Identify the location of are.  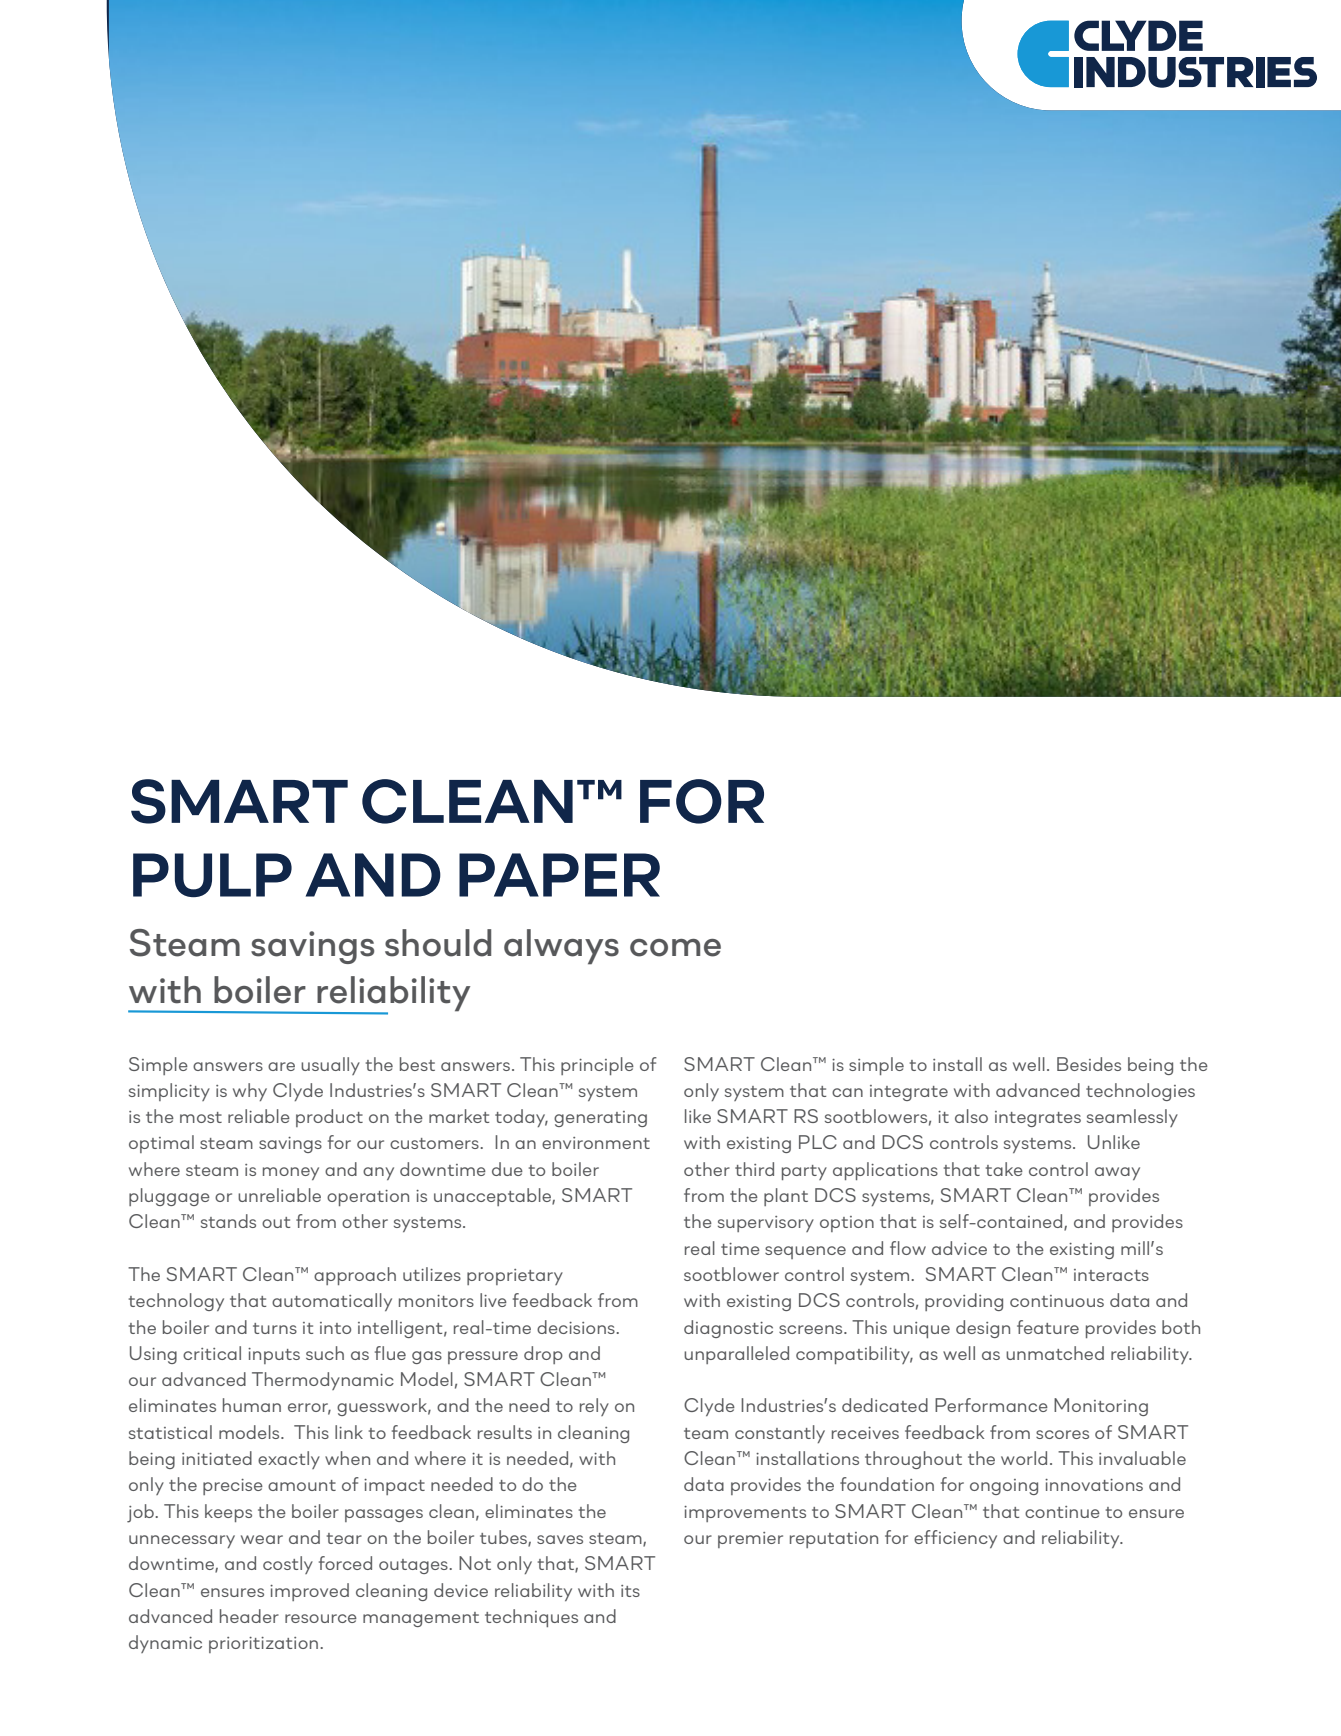
(281, 1066).
